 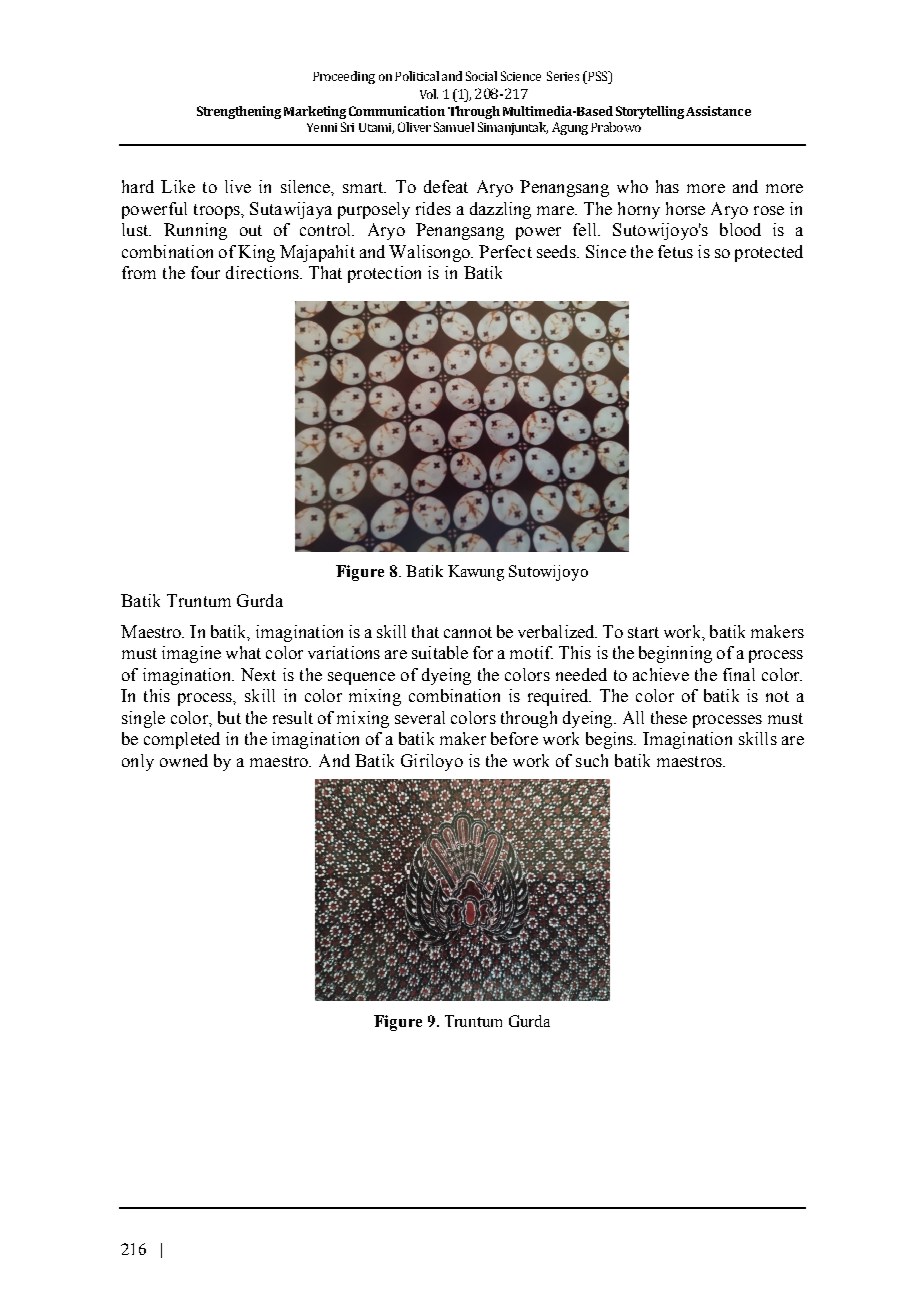 What do you see at coordinates (675, 251) in the document?
I see `fetus` at bounding box center [675, 251].
